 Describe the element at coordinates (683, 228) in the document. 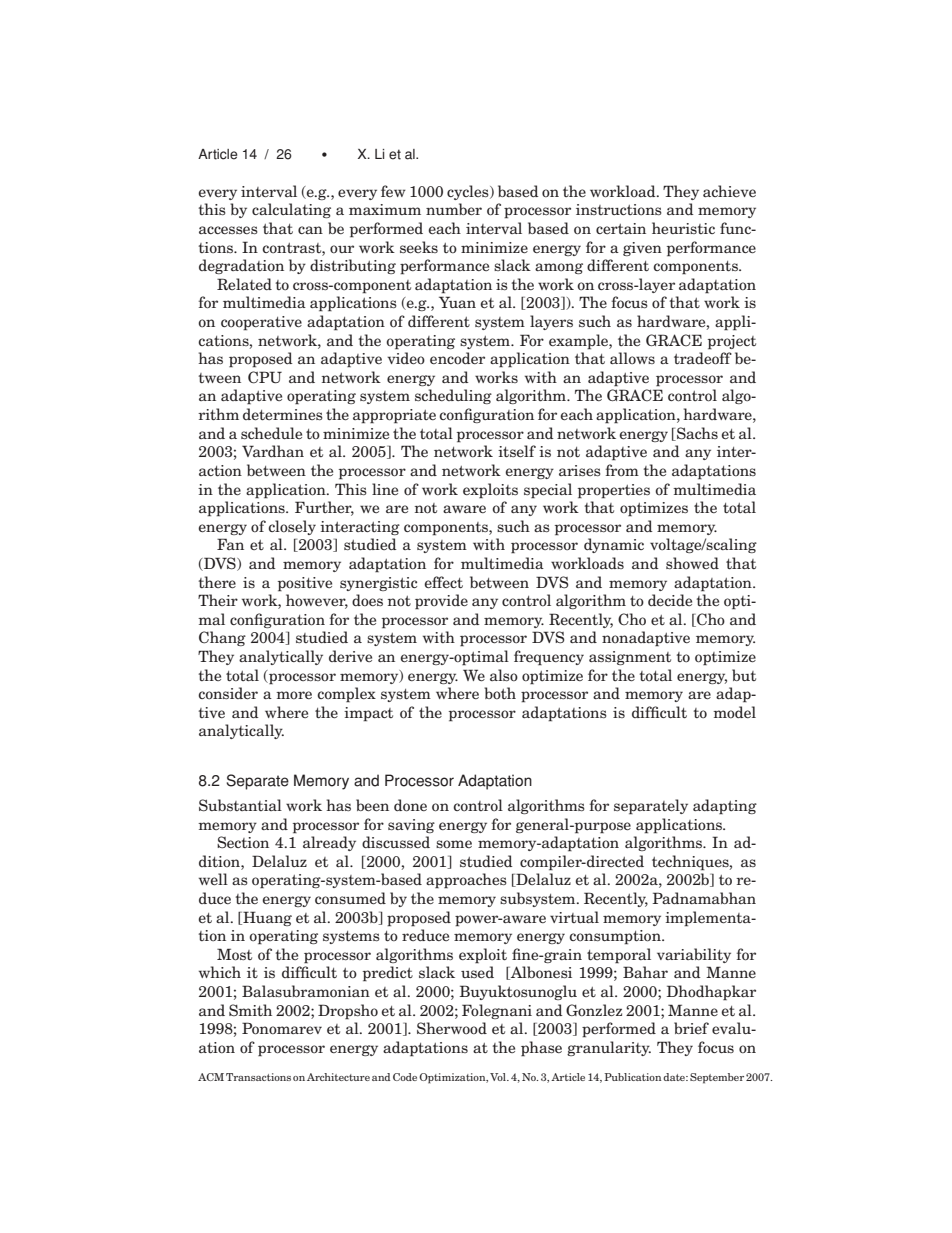

I see `heuristic` at that location.
